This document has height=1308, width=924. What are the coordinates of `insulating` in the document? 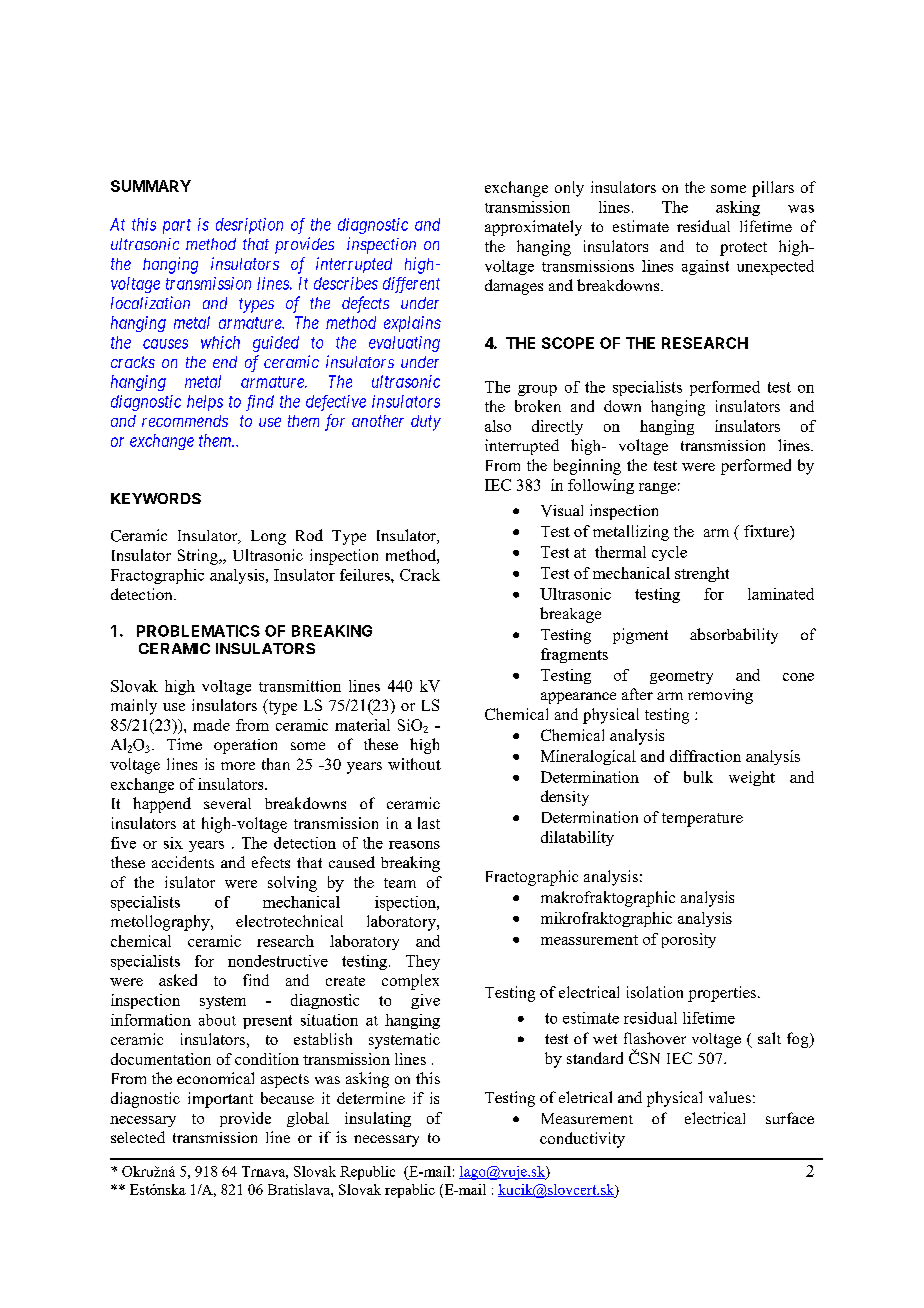 It's located at (378, 1119).
